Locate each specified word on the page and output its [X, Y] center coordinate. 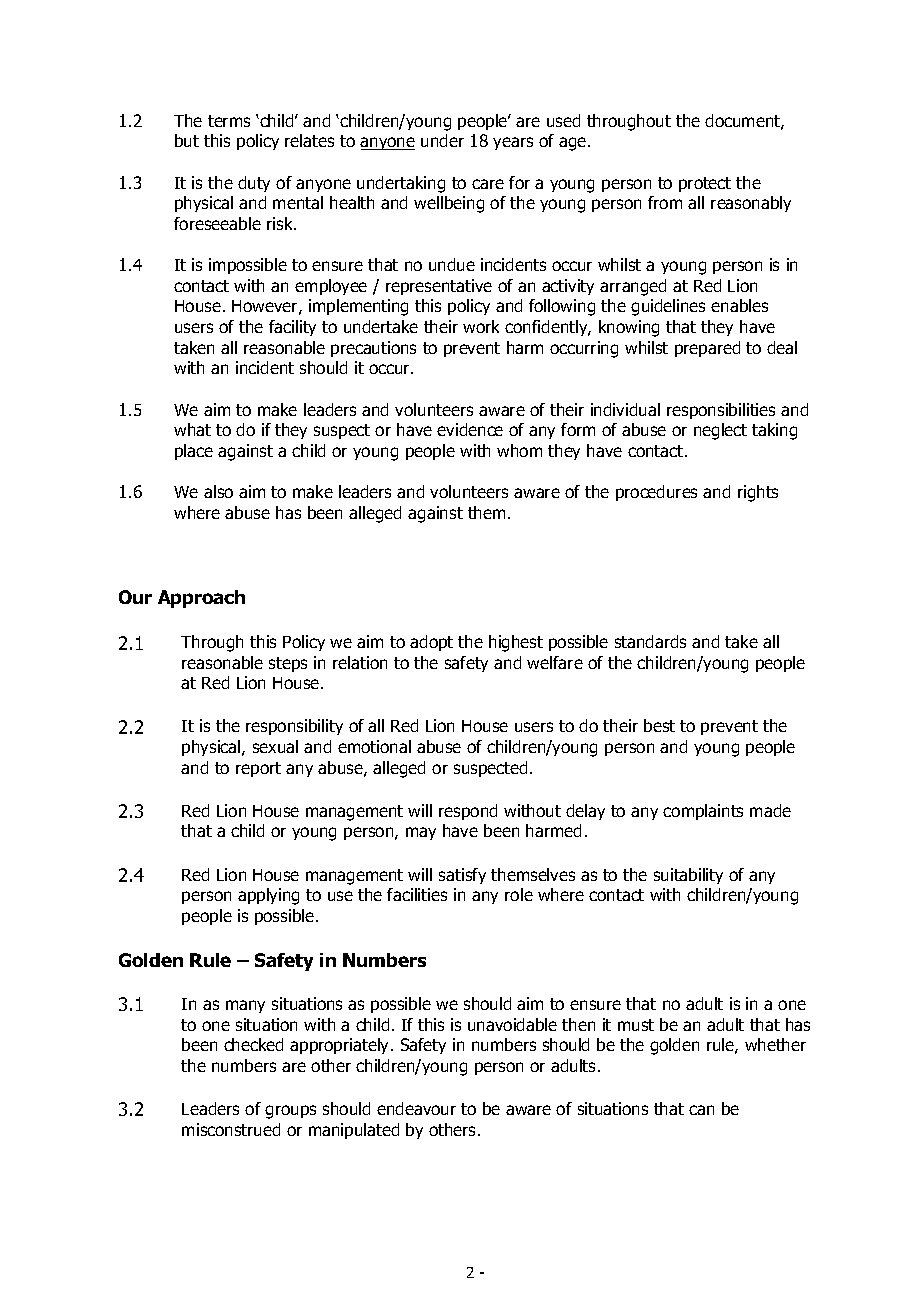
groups [290, 1112]
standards [650, 641]
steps [288, 664]
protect [705, 184]
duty [254, 184]
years [513, 143]
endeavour [416, 1108]
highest [516, 643]
